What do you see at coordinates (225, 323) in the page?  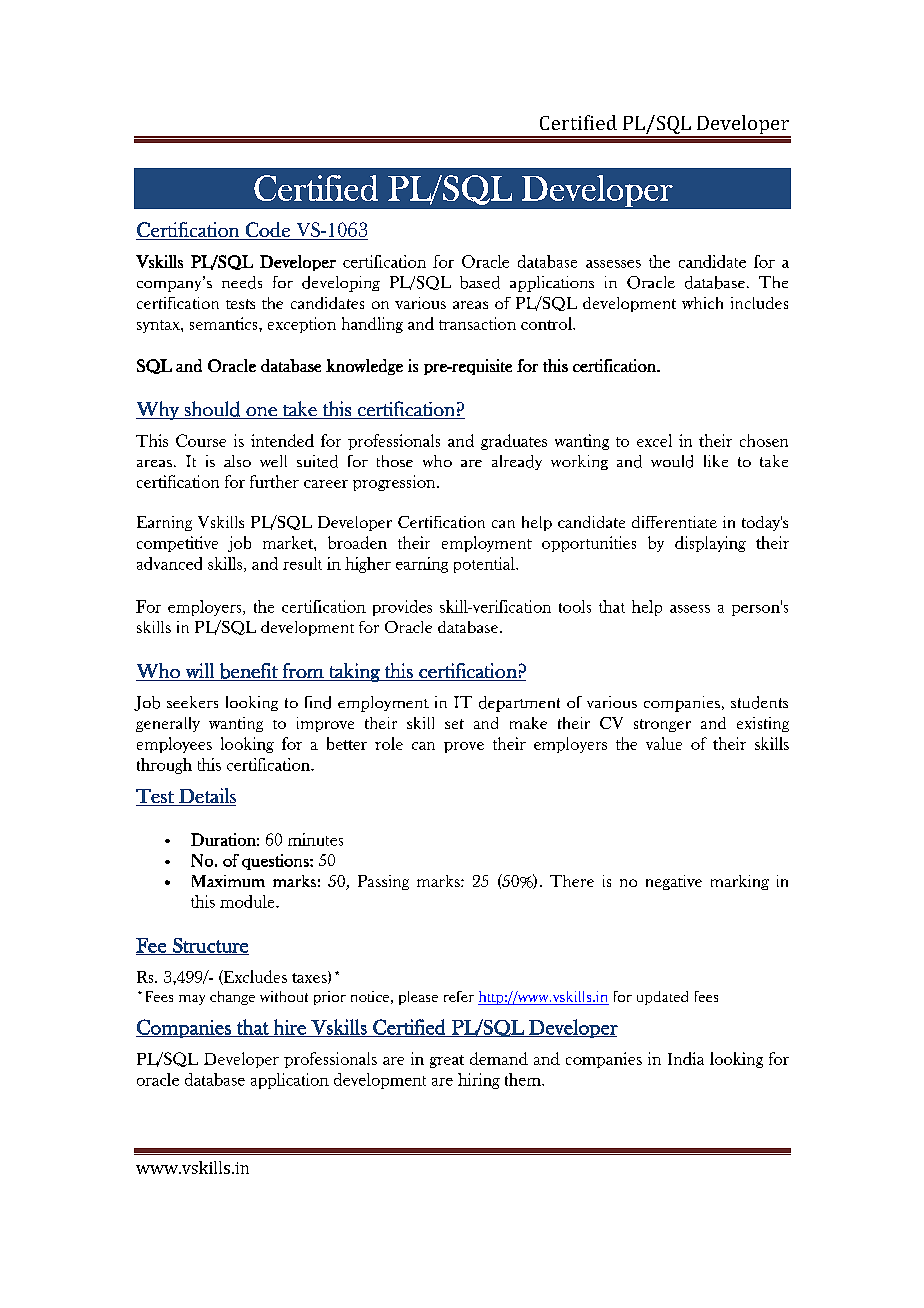 I see `semantics` at bounding box center [225, 323].
